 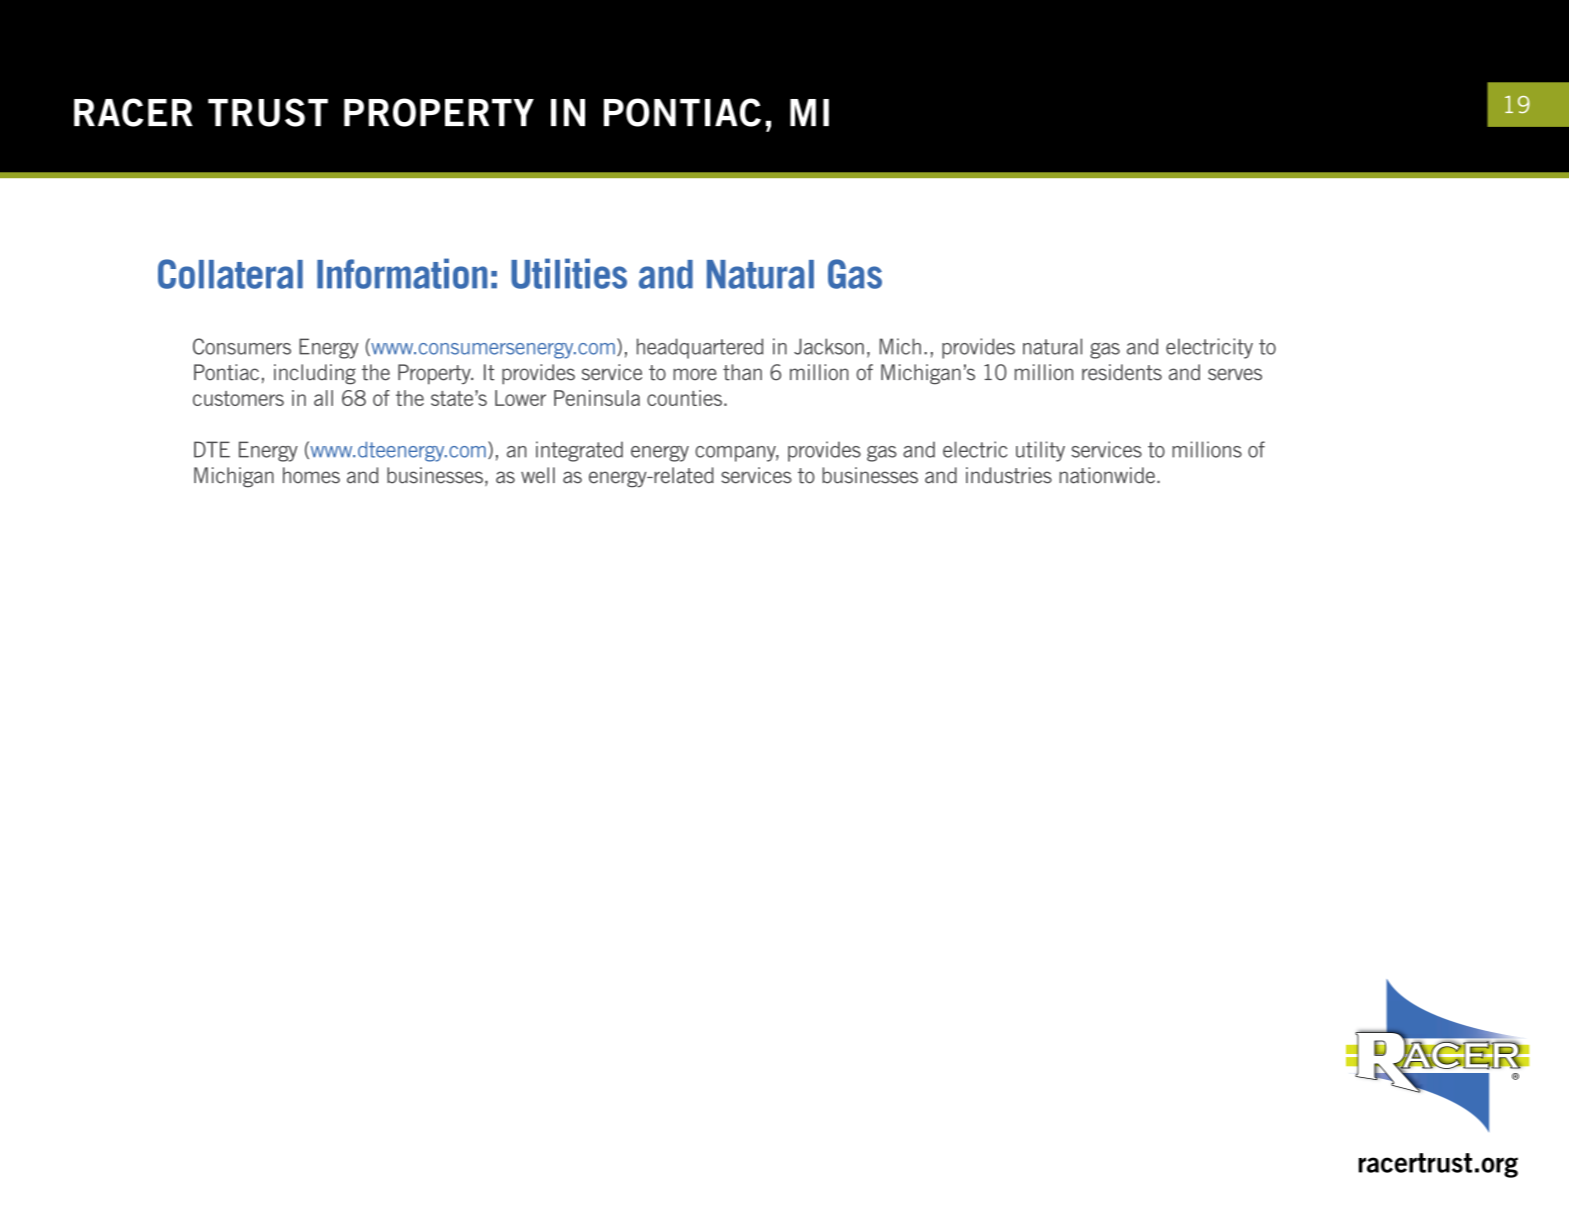 What do you see at coordinates (684, 398) in the document?
I see `counties` at bounding box center [684, 398].
